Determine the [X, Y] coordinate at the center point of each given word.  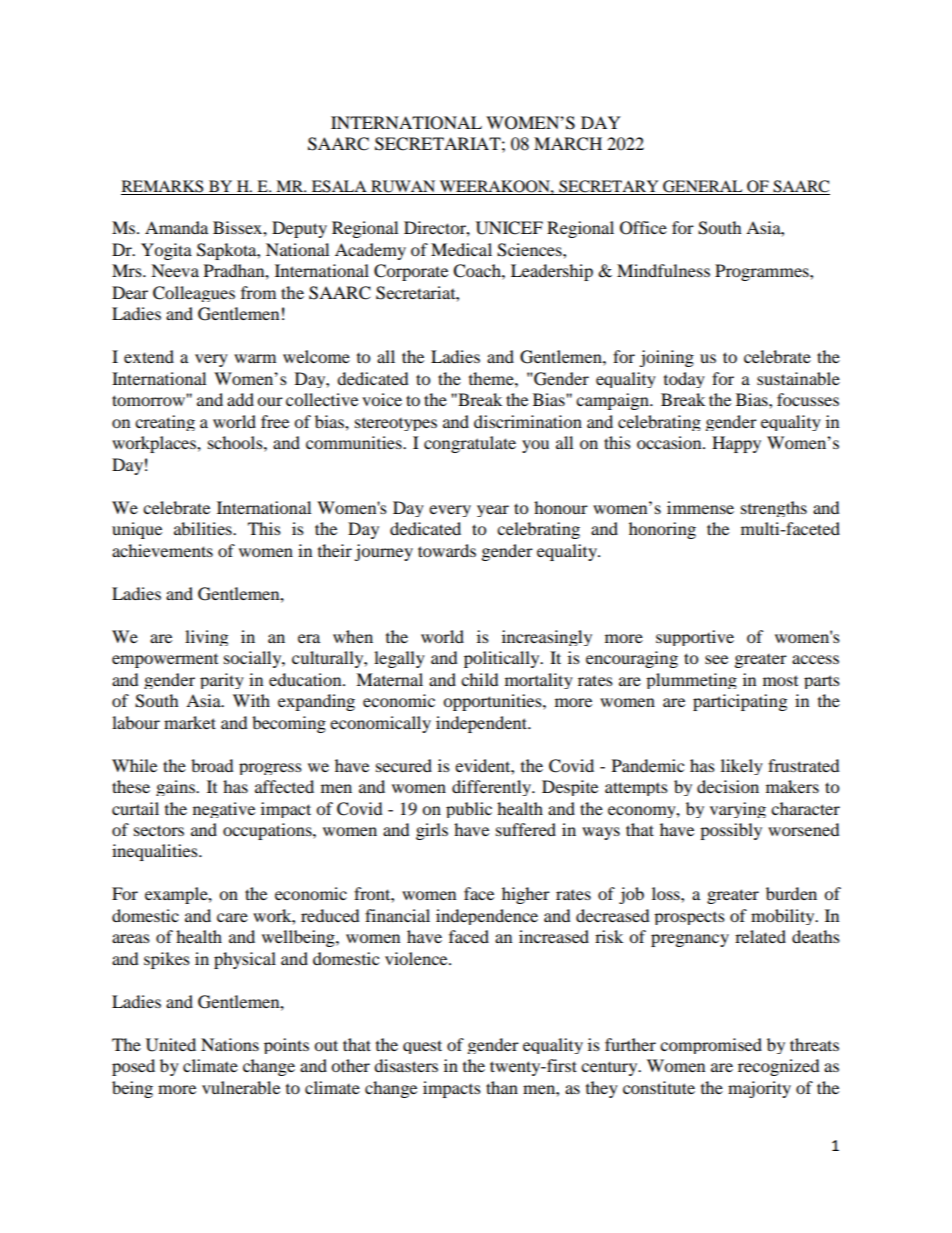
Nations [230, 1044]
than [502, 1087]
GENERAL [703, 187]
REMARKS [163, 187]
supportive [695, 638]
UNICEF [509, 228]
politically [503, 659]
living [206, 638]
